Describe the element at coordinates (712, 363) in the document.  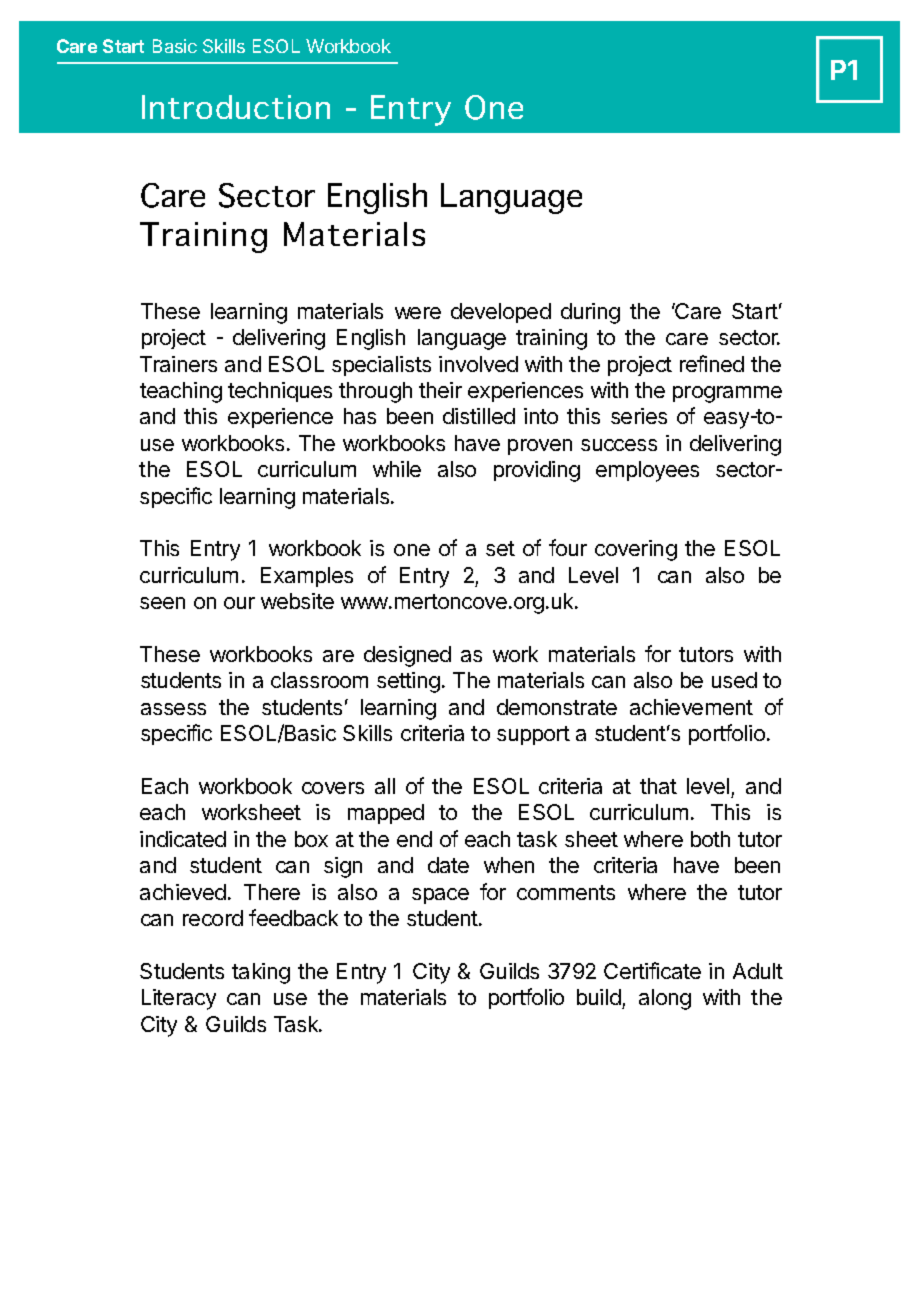
I see `refined` at that location.
